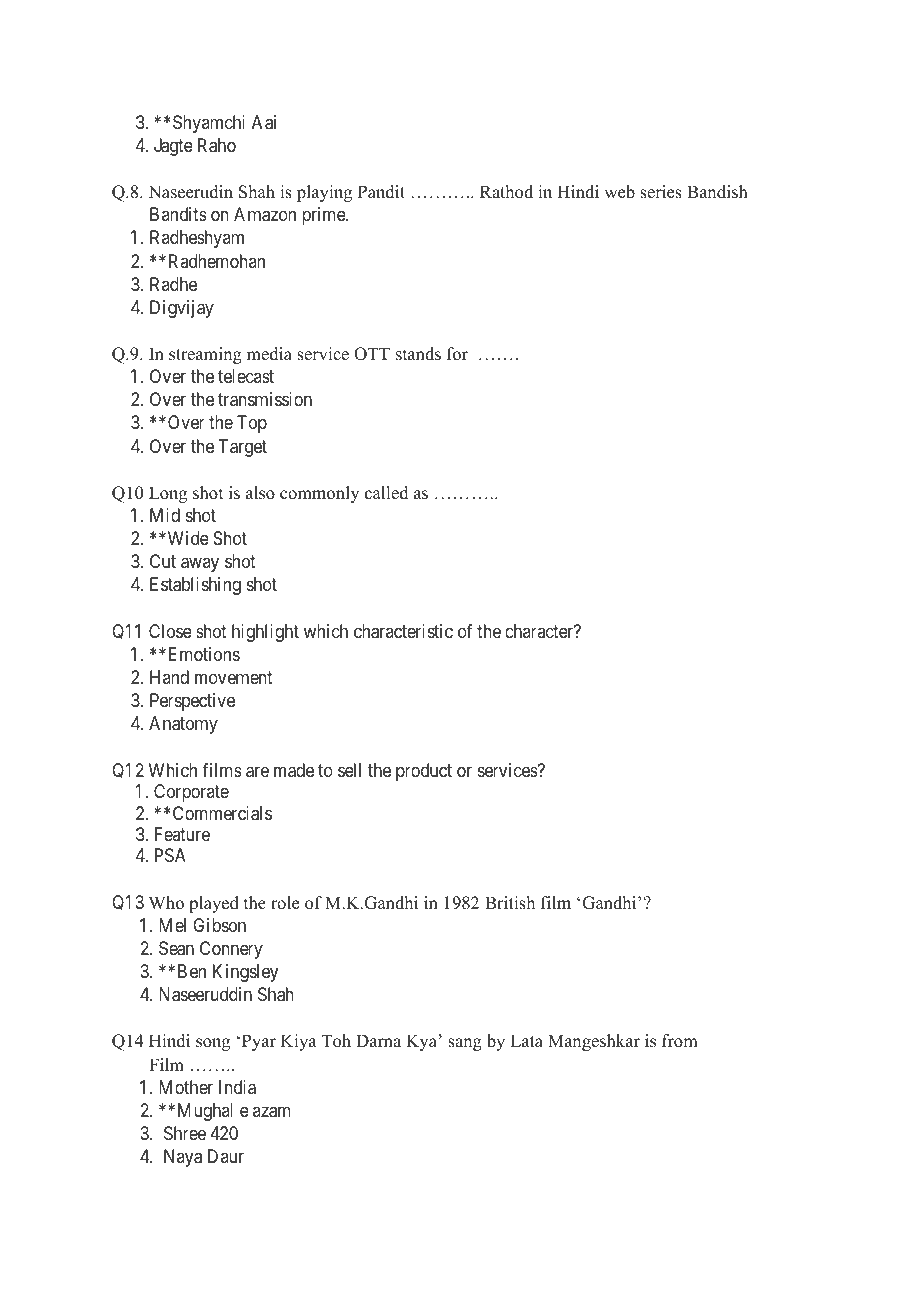  I want to click on called, so click(387, 493).
